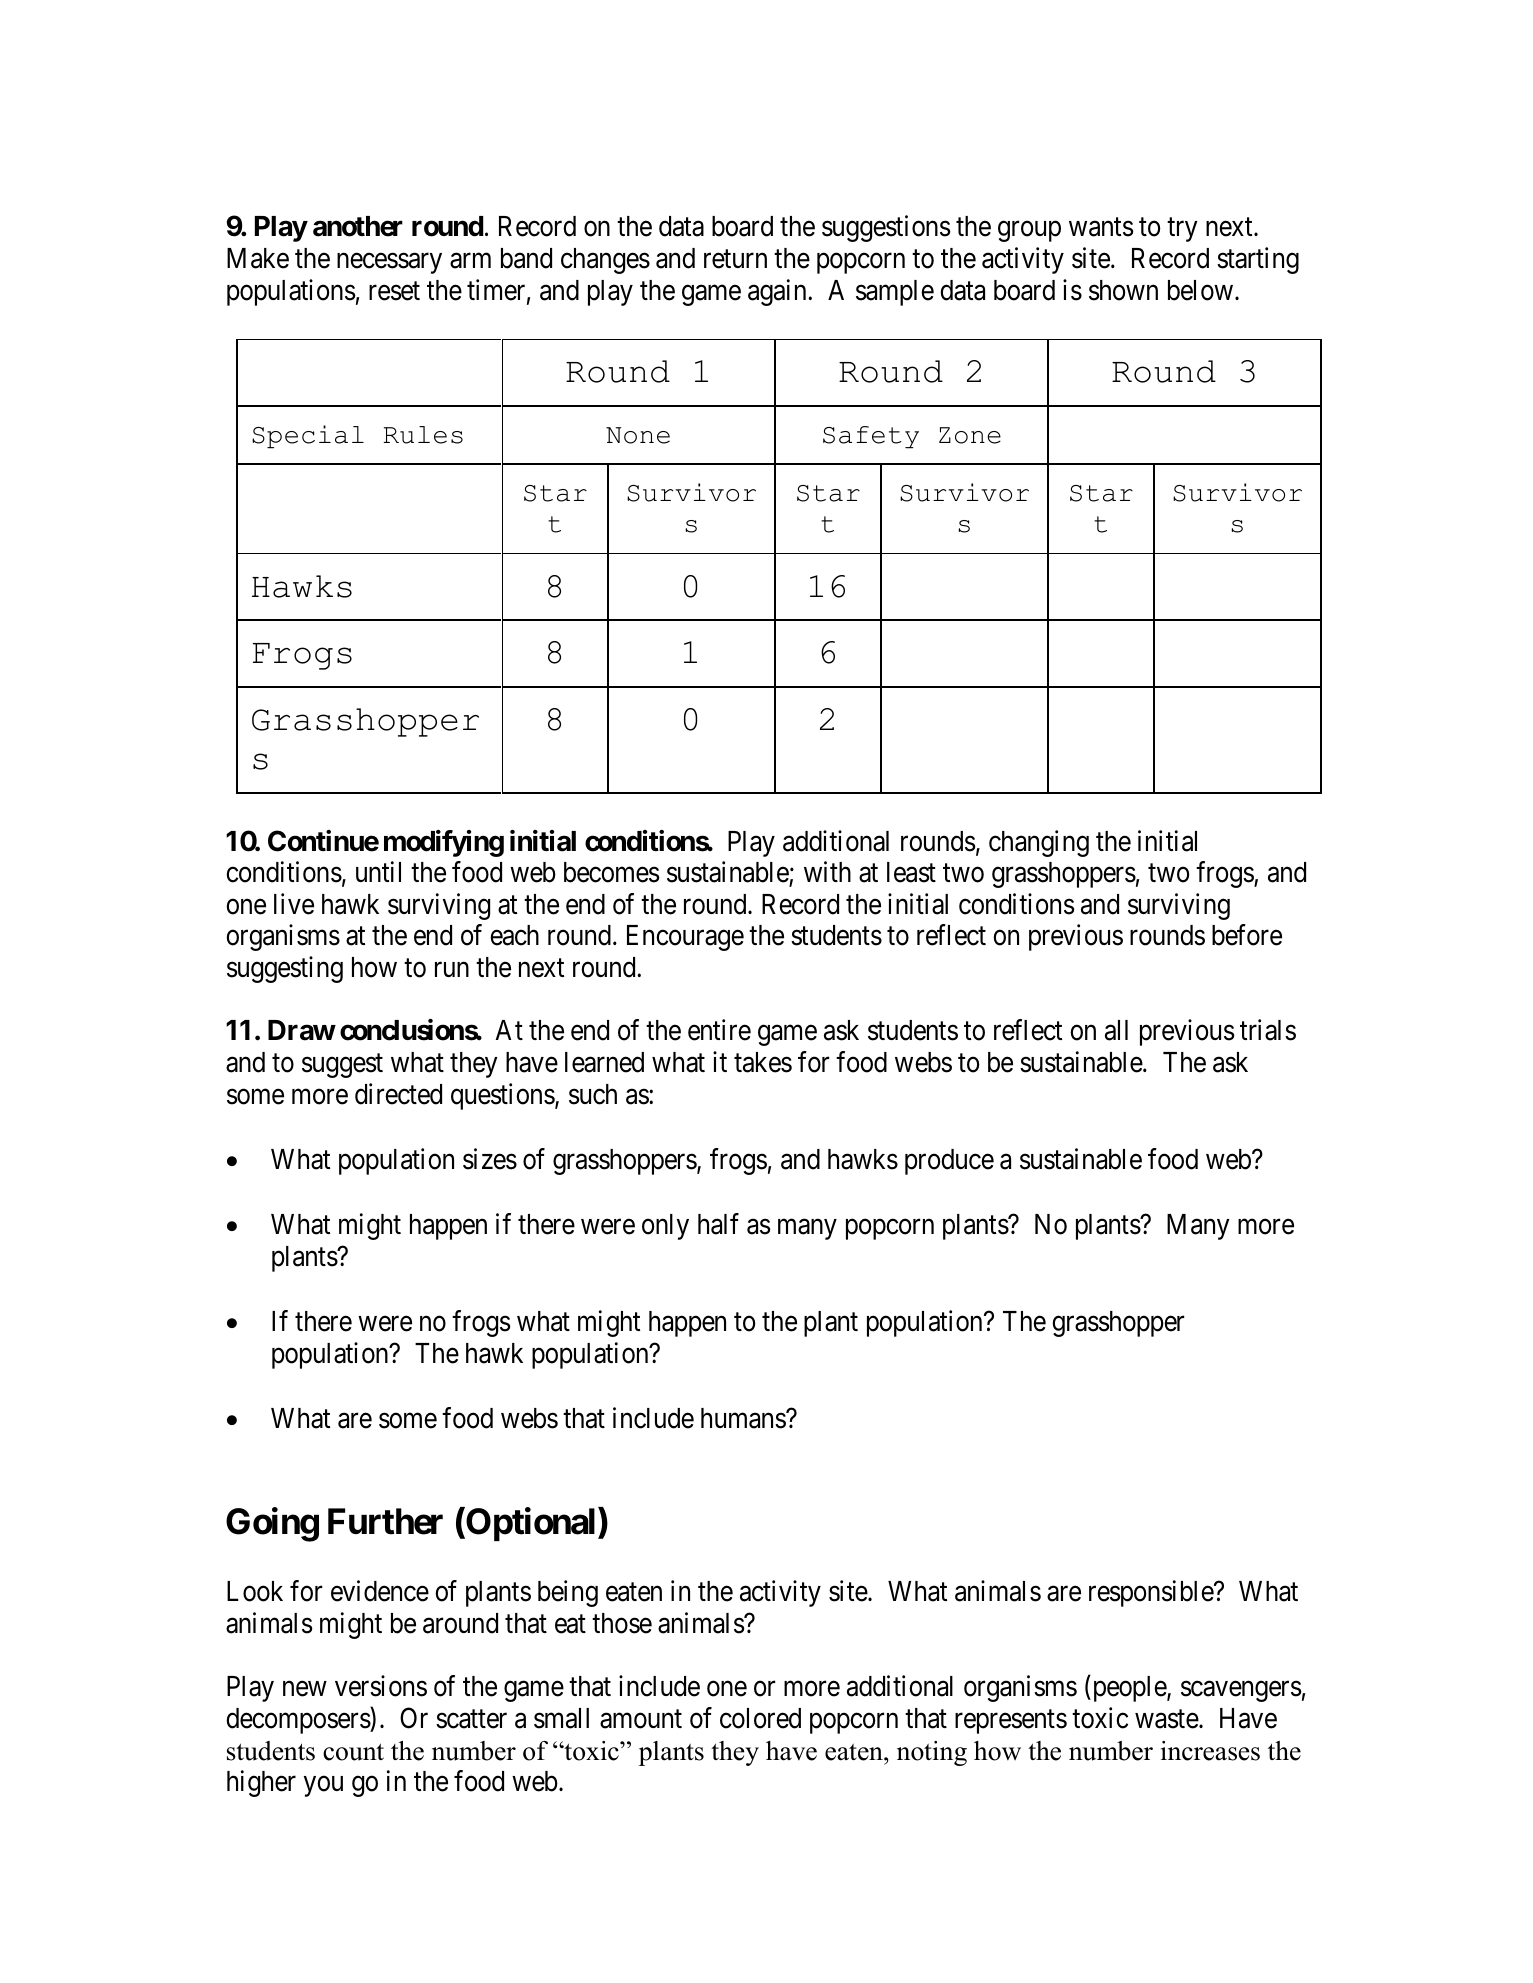  I want to click on Further, so click(385, 1521).
